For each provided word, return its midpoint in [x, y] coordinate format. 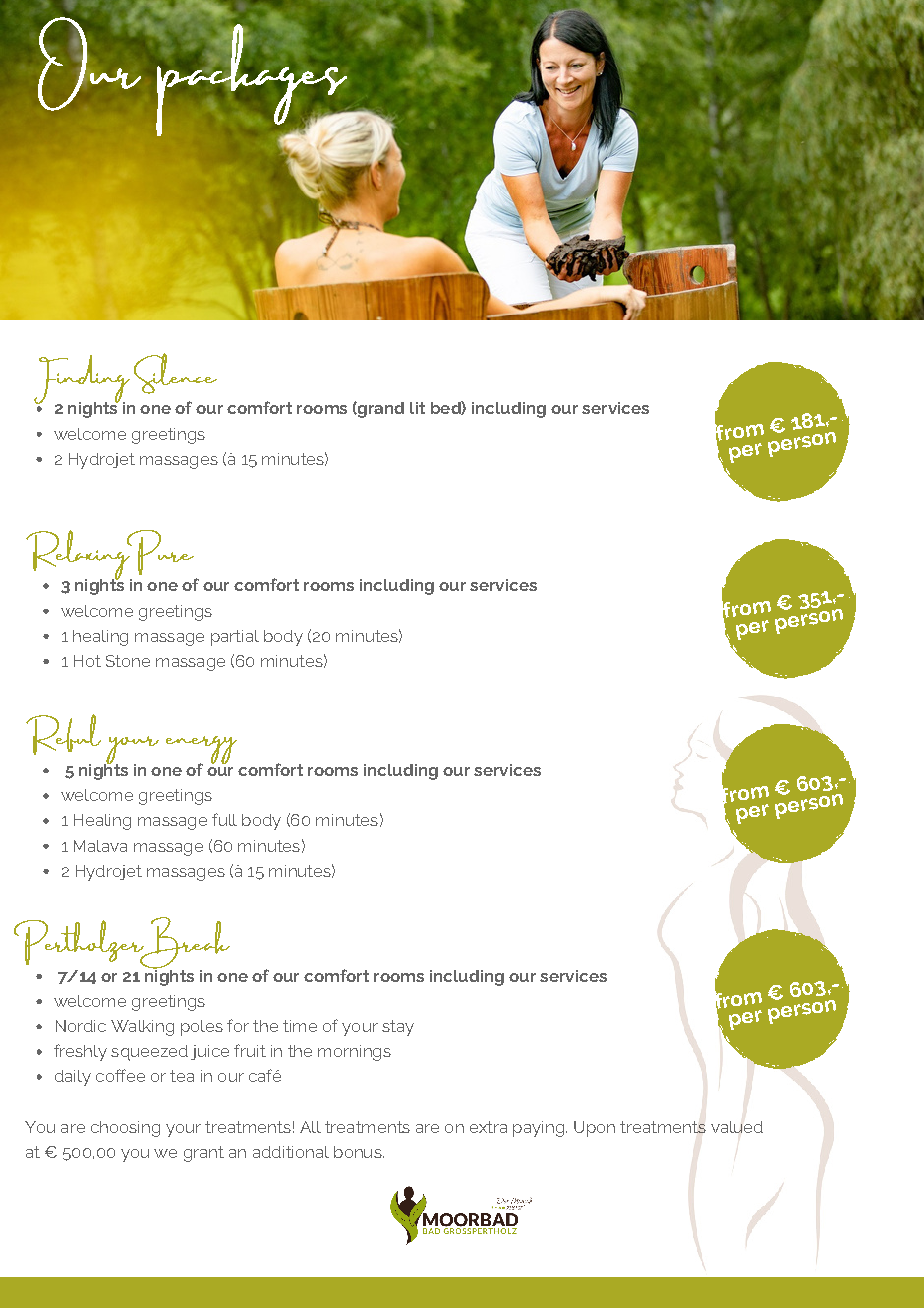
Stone [128, 661]
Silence [175, 373]
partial [235, 638]
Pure [159, 552]
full [224, 819]
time [300, 1026]
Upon [594, 1129]
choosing [125, 1129]
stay [398, 1028]
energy [201, 751]
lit [417, 408]
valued [737, 1127]
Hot [87, 661]
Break [183, 944]
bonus [359, 1152]
